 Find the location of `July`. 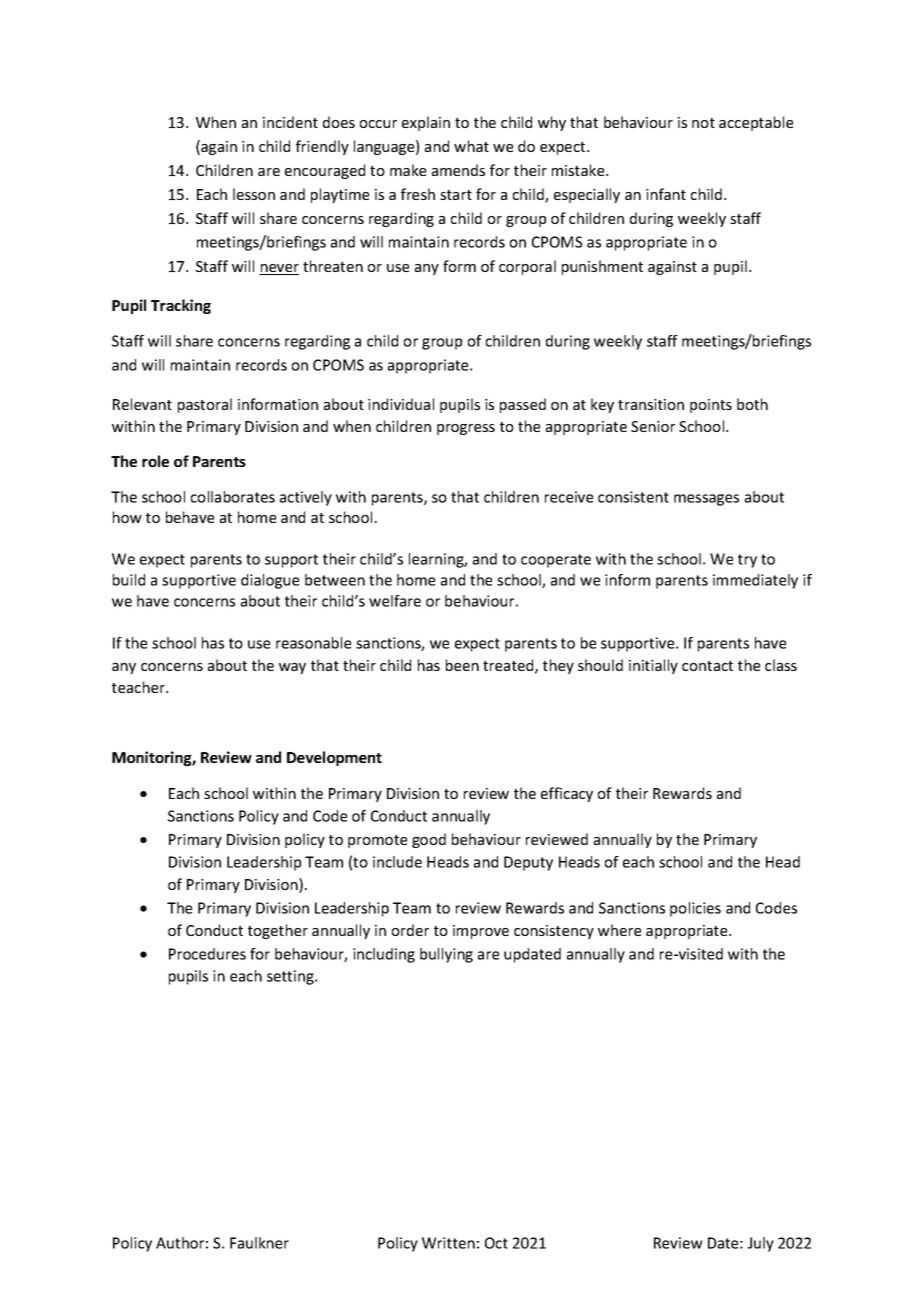

July is located at coordinates (761, 1244).
